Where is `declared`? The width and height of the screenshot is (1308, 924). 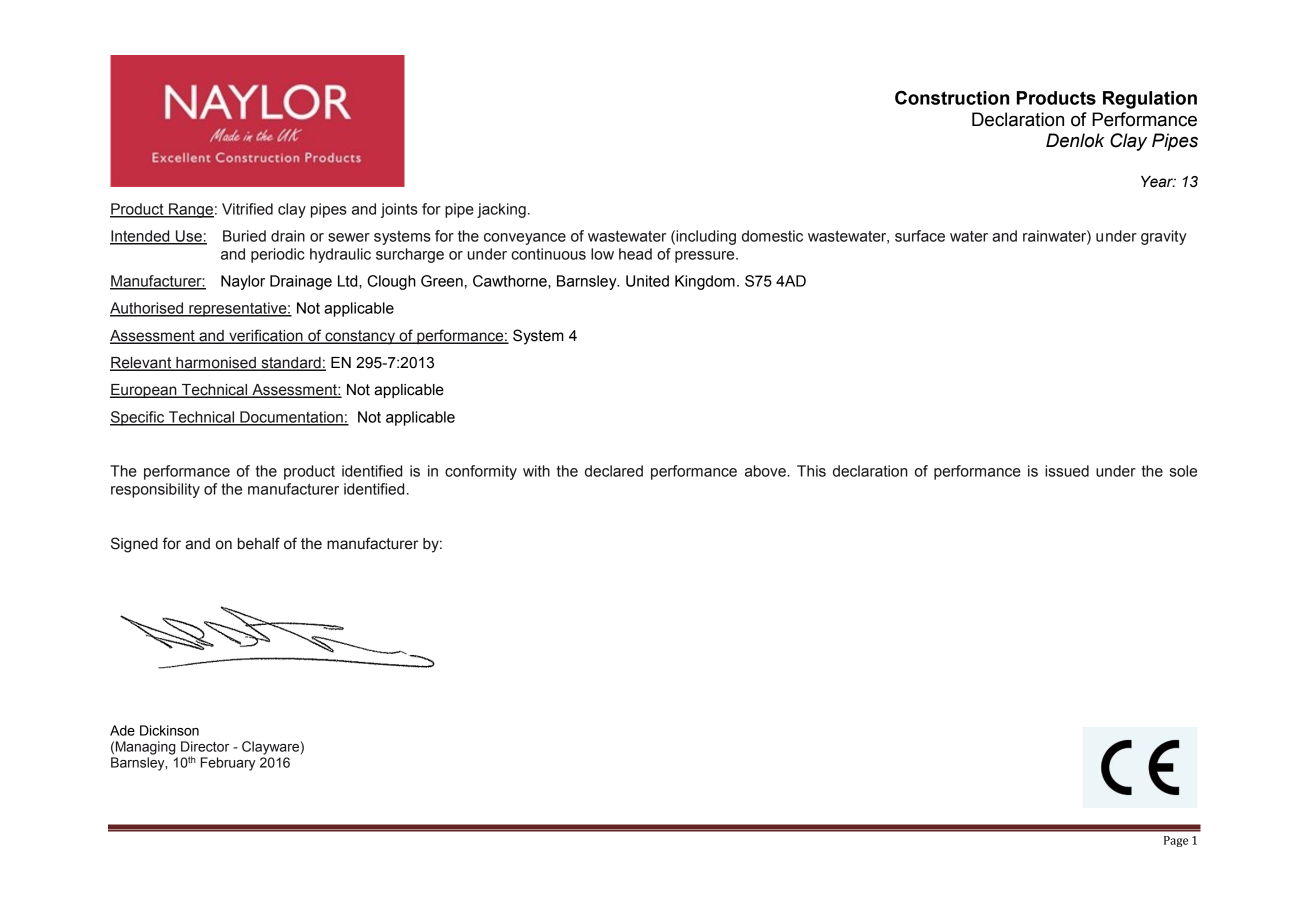 declared is located at coordinates (614, 471).
